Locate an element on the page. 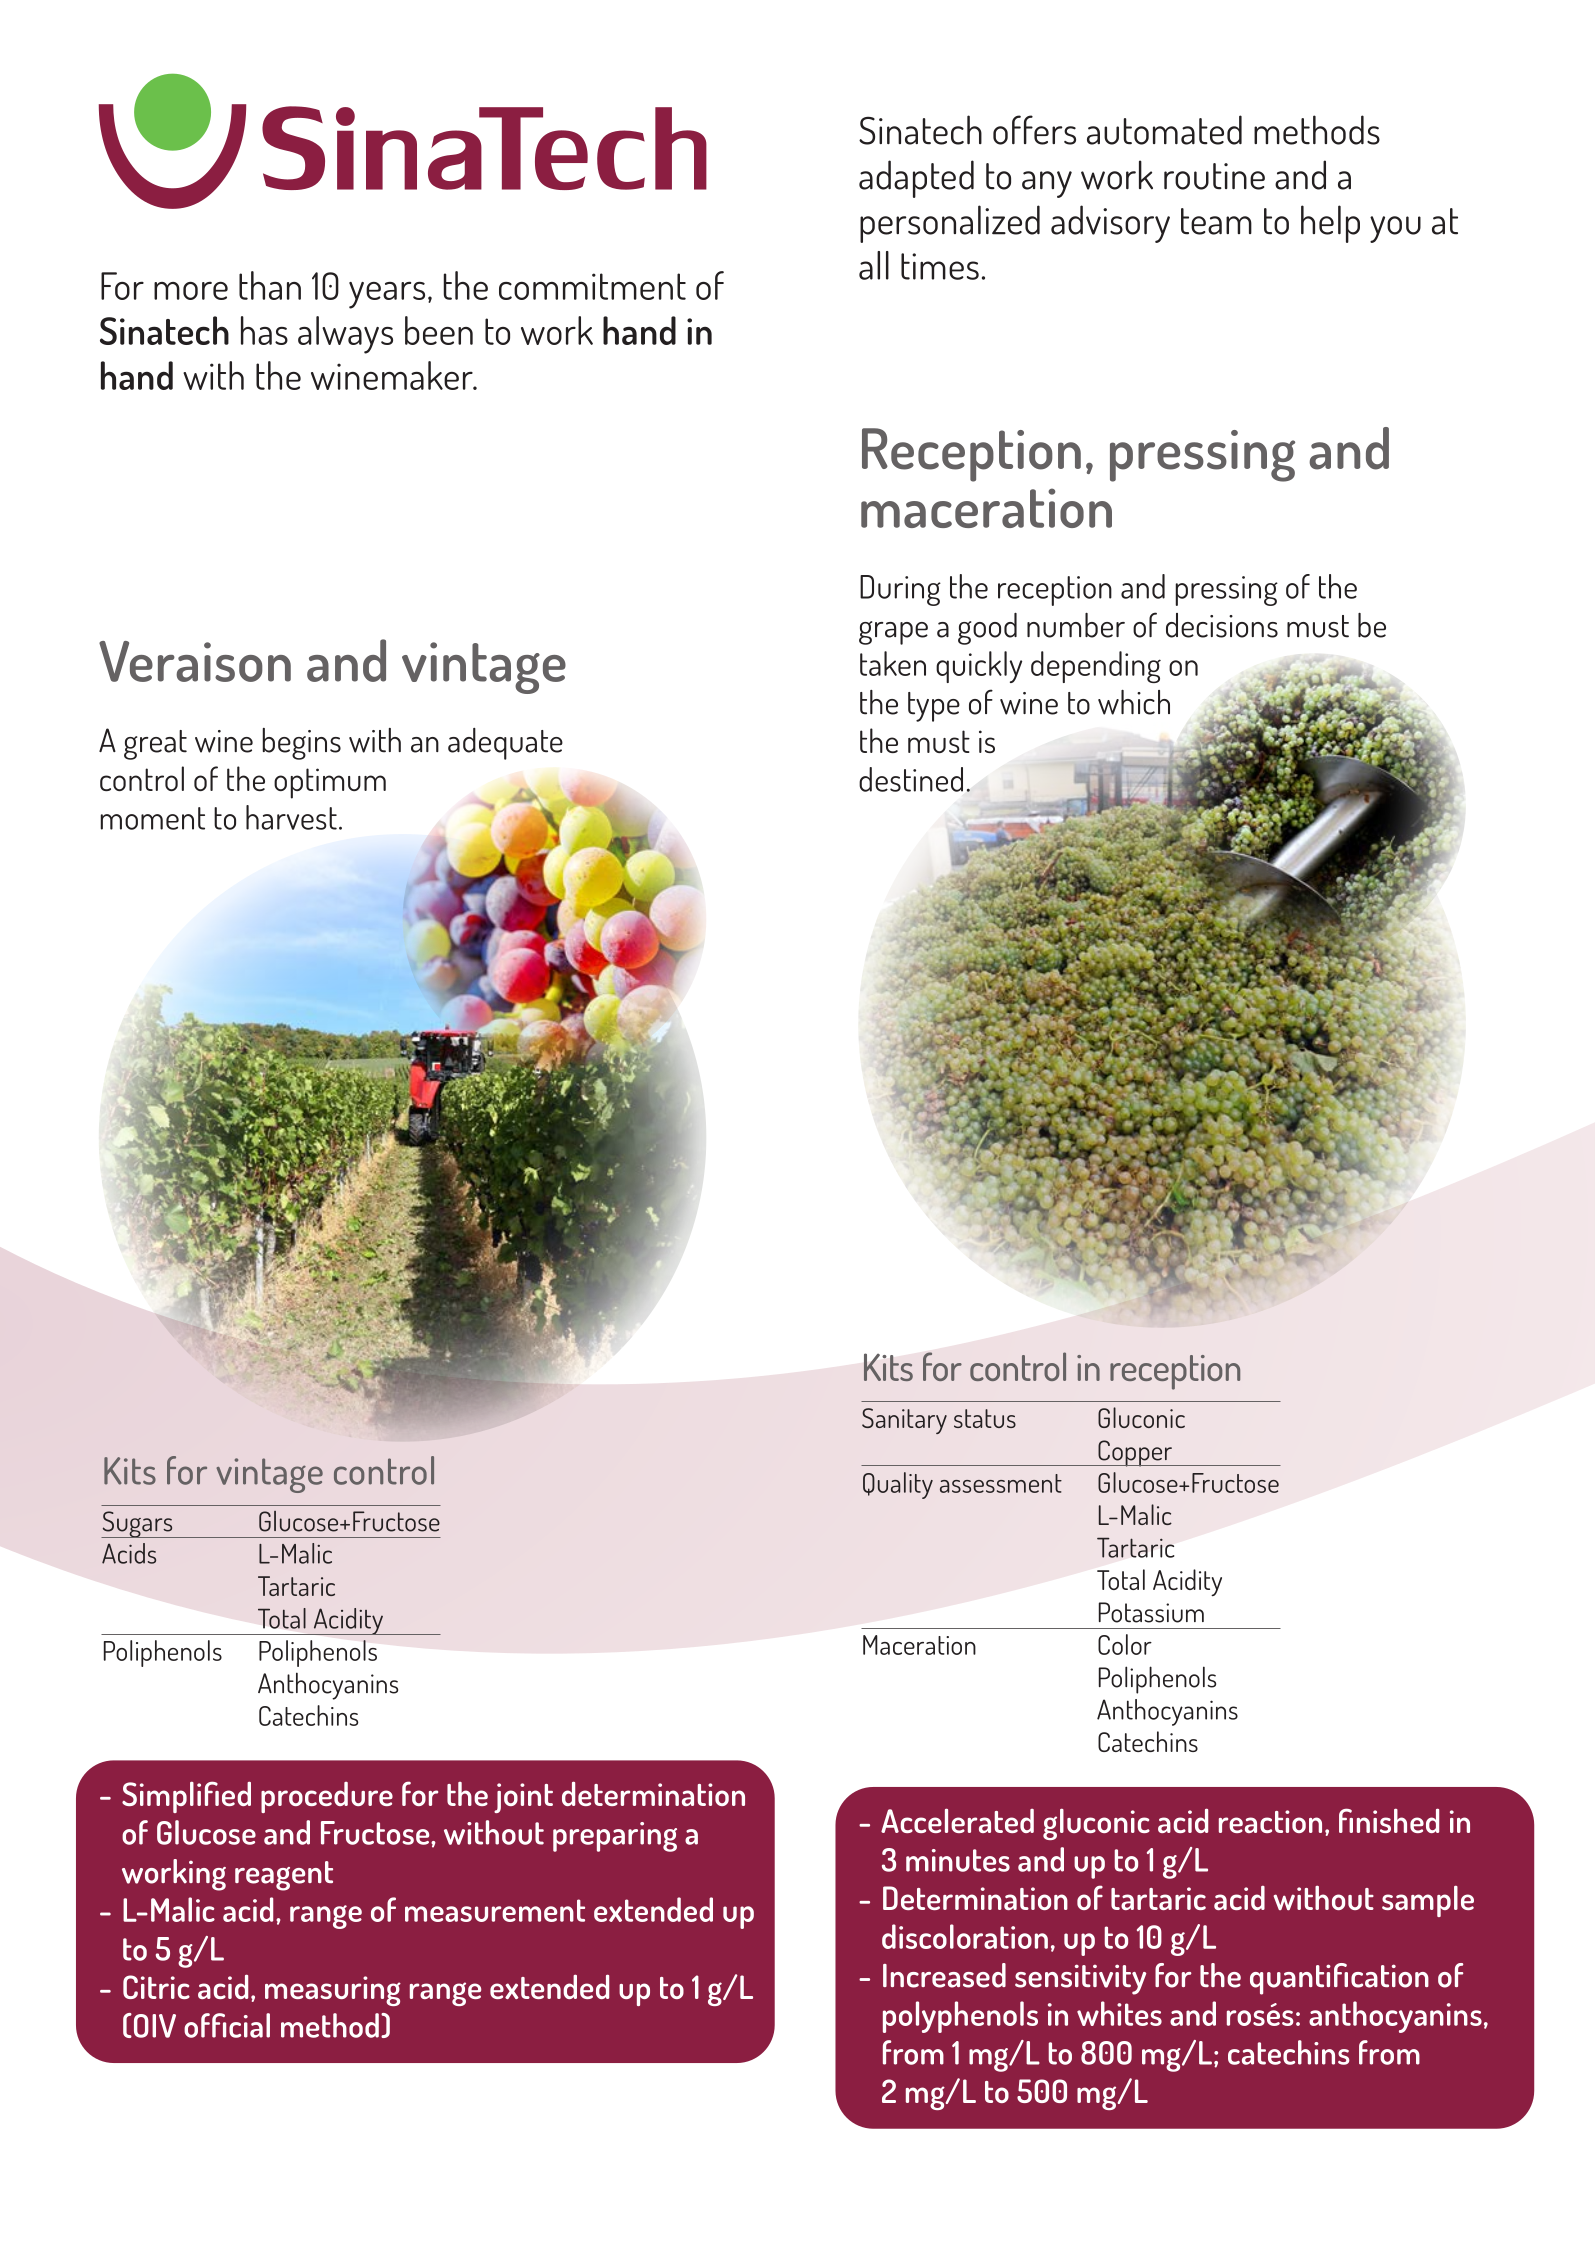 The height and width of the document is (2256, 1595). status is located at coordinates (985, 1418).
